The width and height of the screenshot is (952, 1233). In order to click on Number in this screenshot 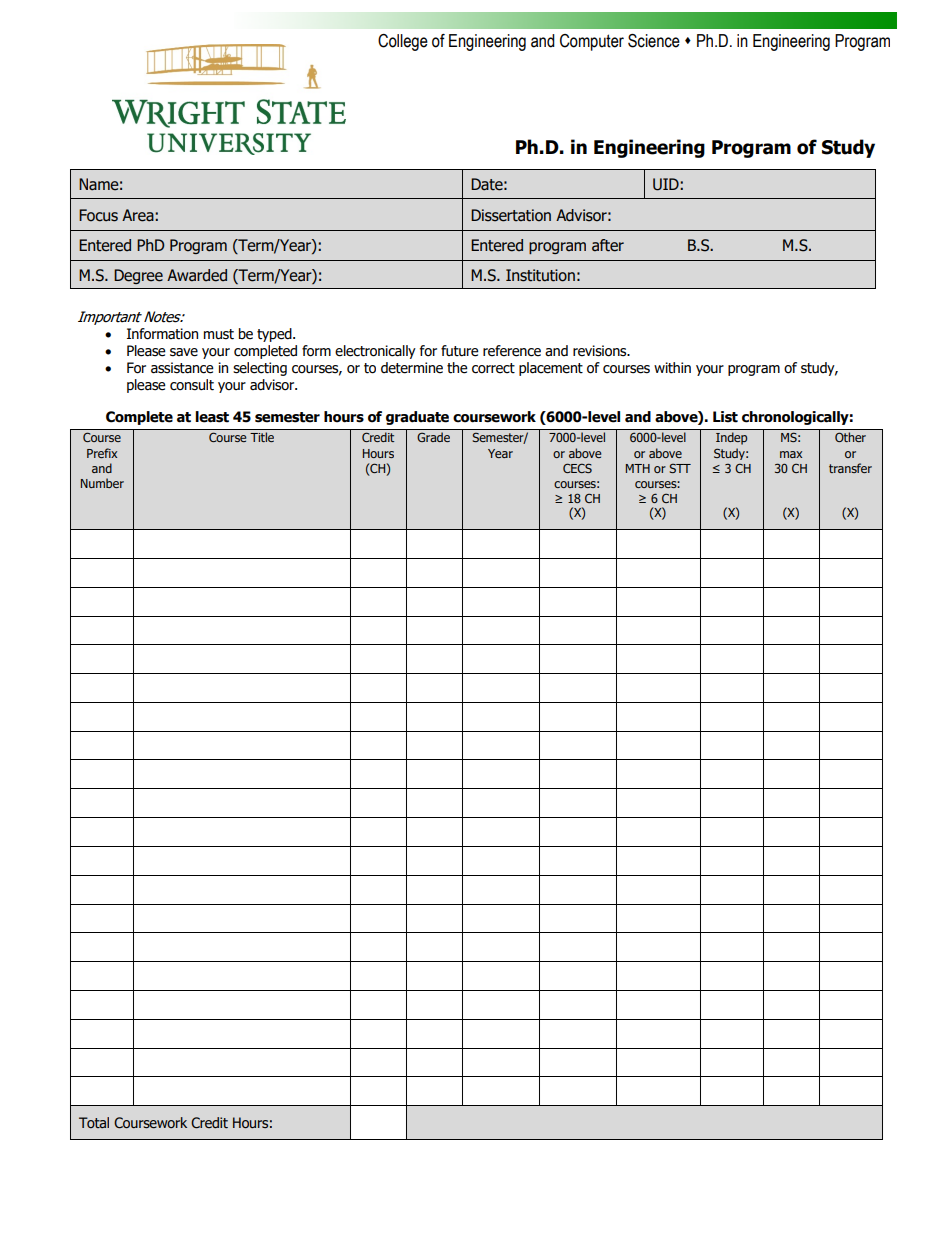, I will do `click(102, 483)`.
